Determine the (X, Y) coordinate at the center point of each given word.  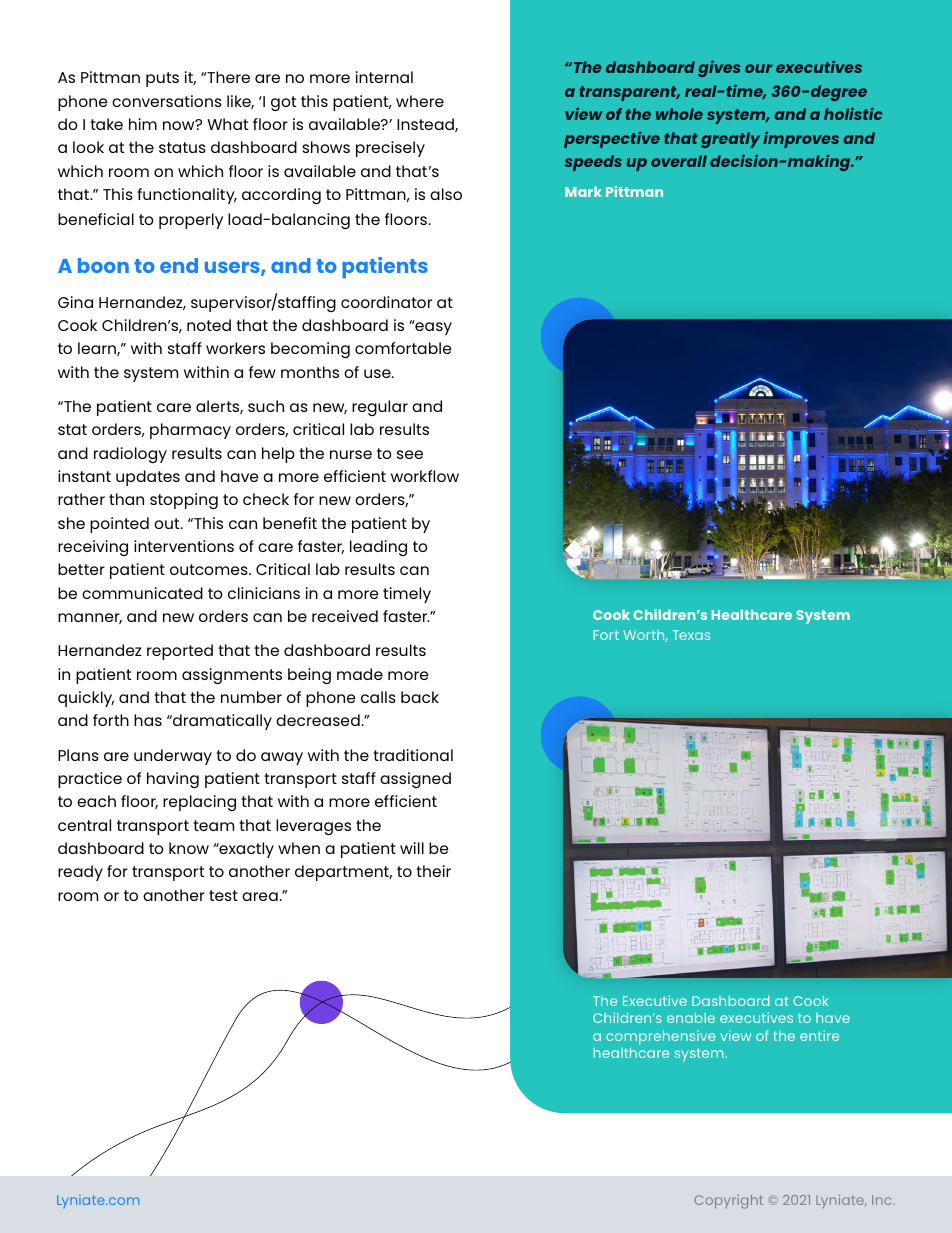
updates (148, 478)
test (223, 895)
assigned (415, 780)
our (759, 68)
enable (691, 1018)
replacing (199, 803)
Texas (691, 635)
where (420, 101)
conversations (167, 101)
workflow (425, 476)
